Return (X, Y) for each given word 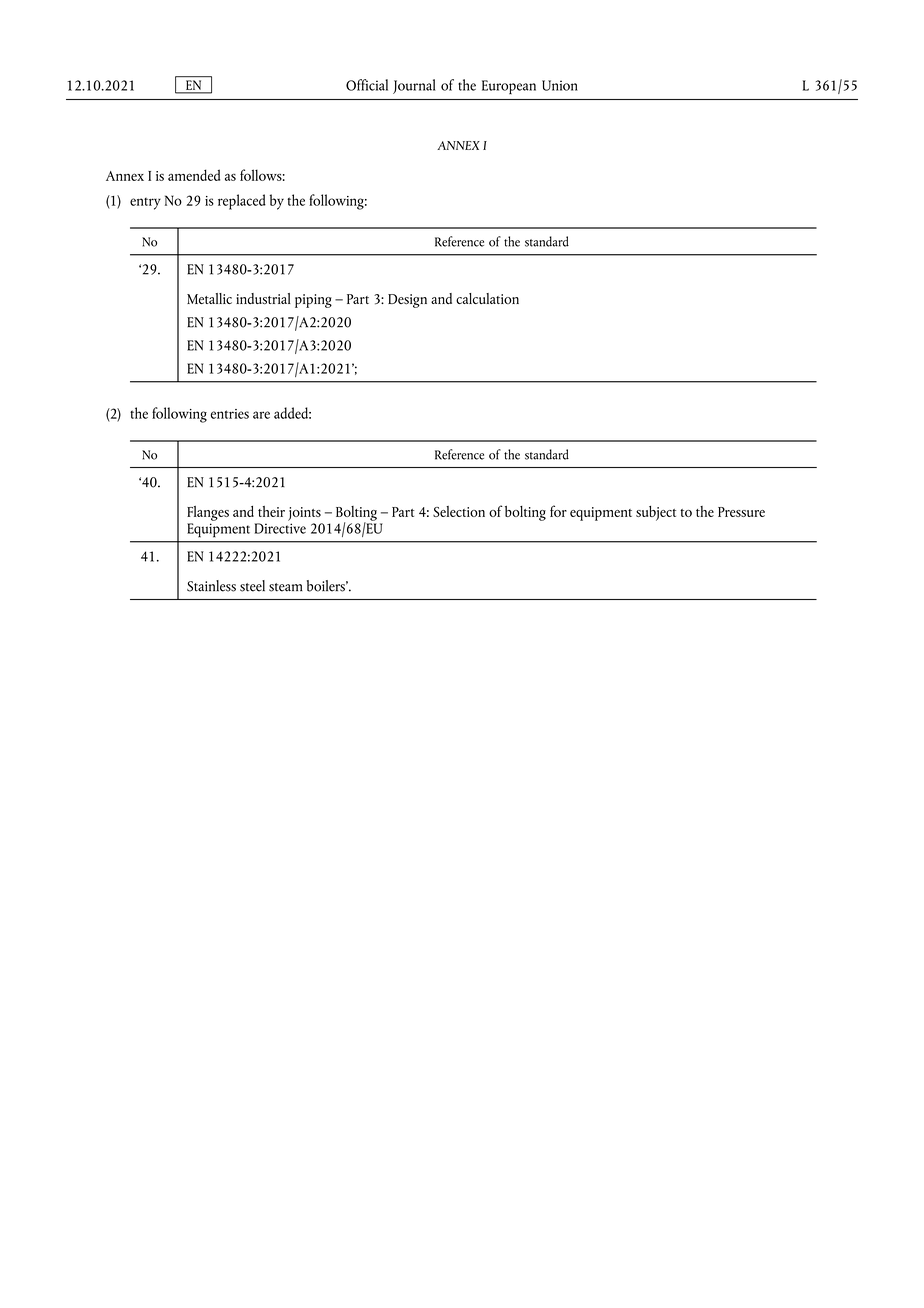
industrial (263, 299)
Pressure (741, 512)
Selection (459, 511)
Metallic (209, 298)
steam (285, 587)
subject (656, 513)
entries (230, 414)
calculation (487, 298)
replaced (242, 202)
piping (313, 301)
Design (407, 301)
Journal (414, 86)
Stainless (211, 586)
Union (560, 85)
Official (367, 85)
